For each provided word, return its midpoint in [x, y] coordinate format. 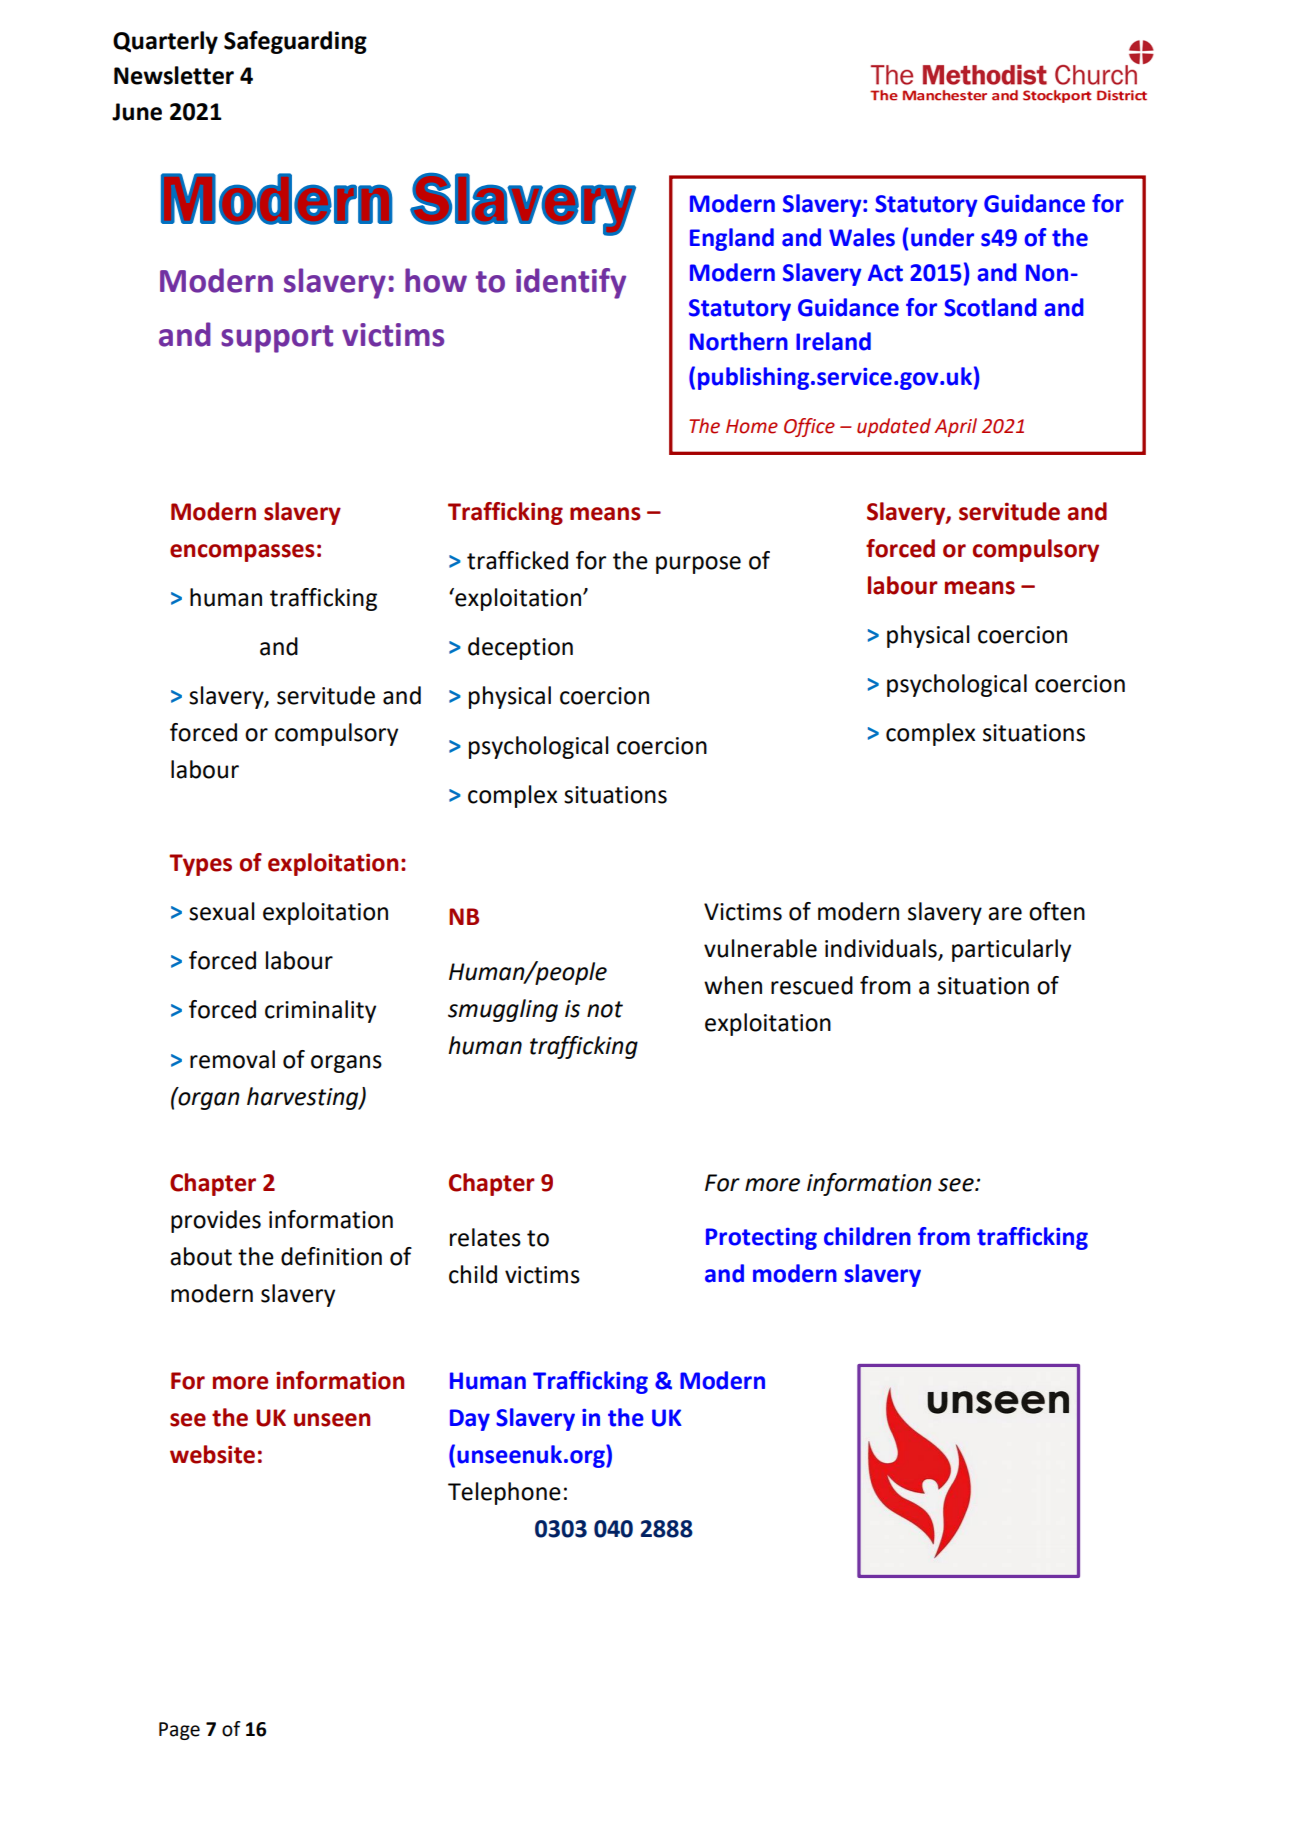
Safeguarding [295, 42]
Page [179, 1731]
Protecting [761, 1239]
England [732, 239]
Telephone [504, 1493]
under [942, 237]
